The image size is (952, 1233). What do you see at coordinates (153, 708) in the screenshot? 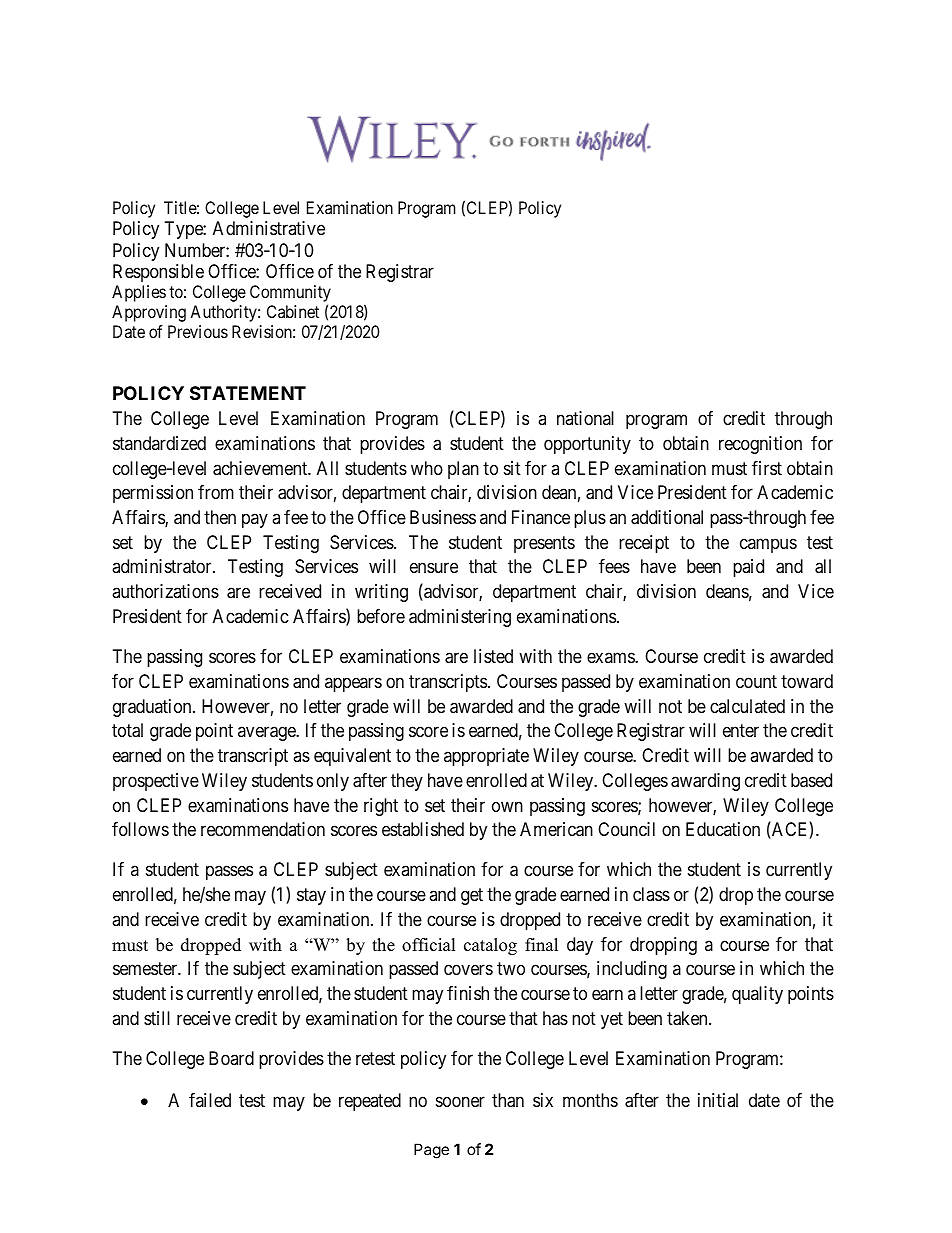
I see `graduation` at bounding box center [153, 708].
